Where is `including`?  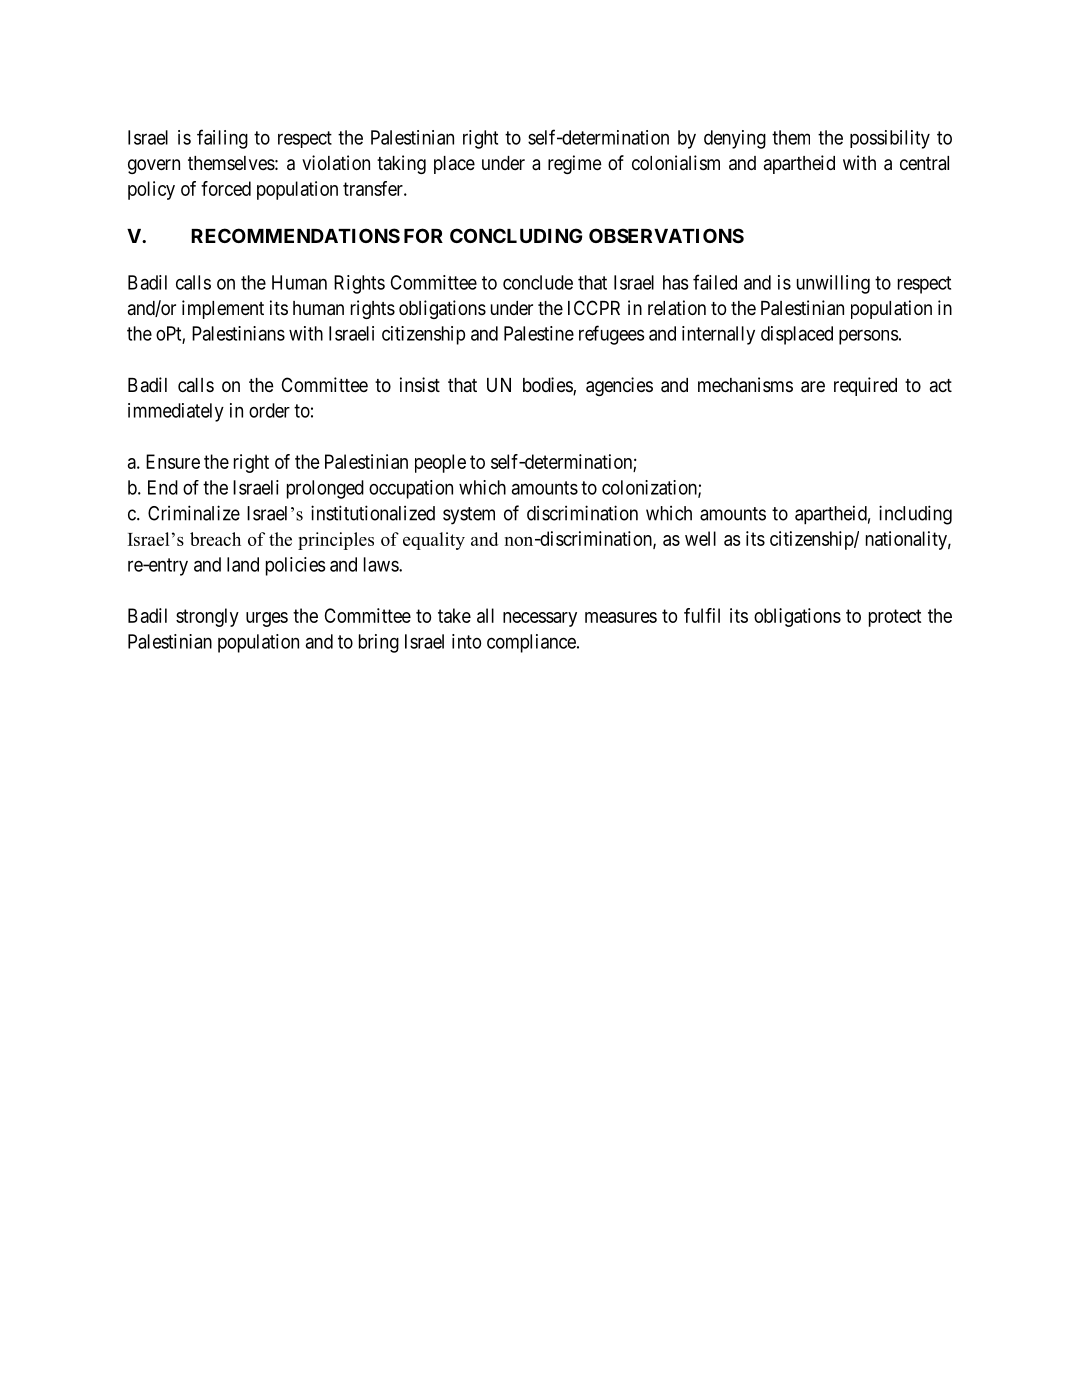 including is located at coordinates (915, 515).
